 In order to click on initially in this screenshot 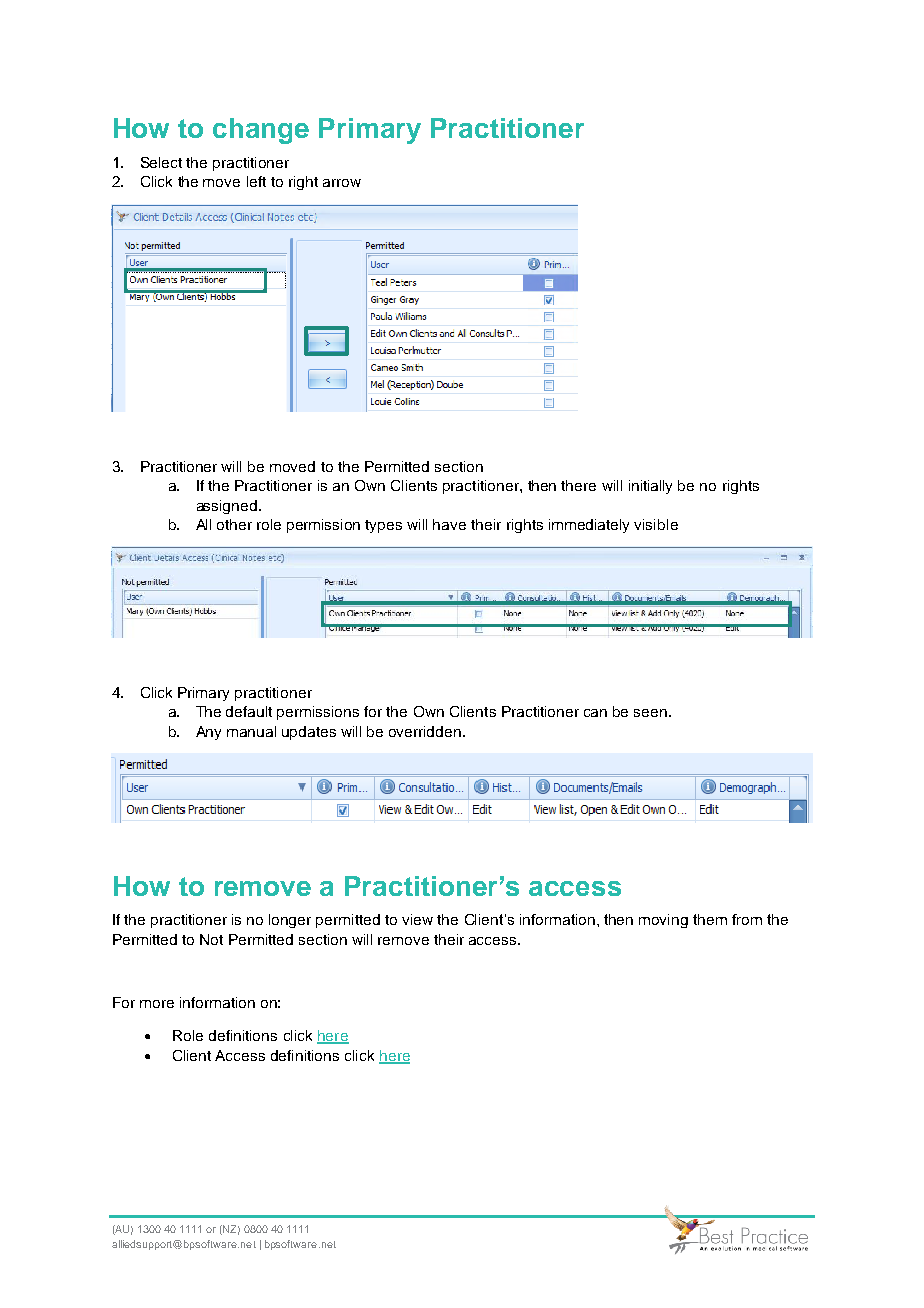, I will do `click(650, 487)`.
